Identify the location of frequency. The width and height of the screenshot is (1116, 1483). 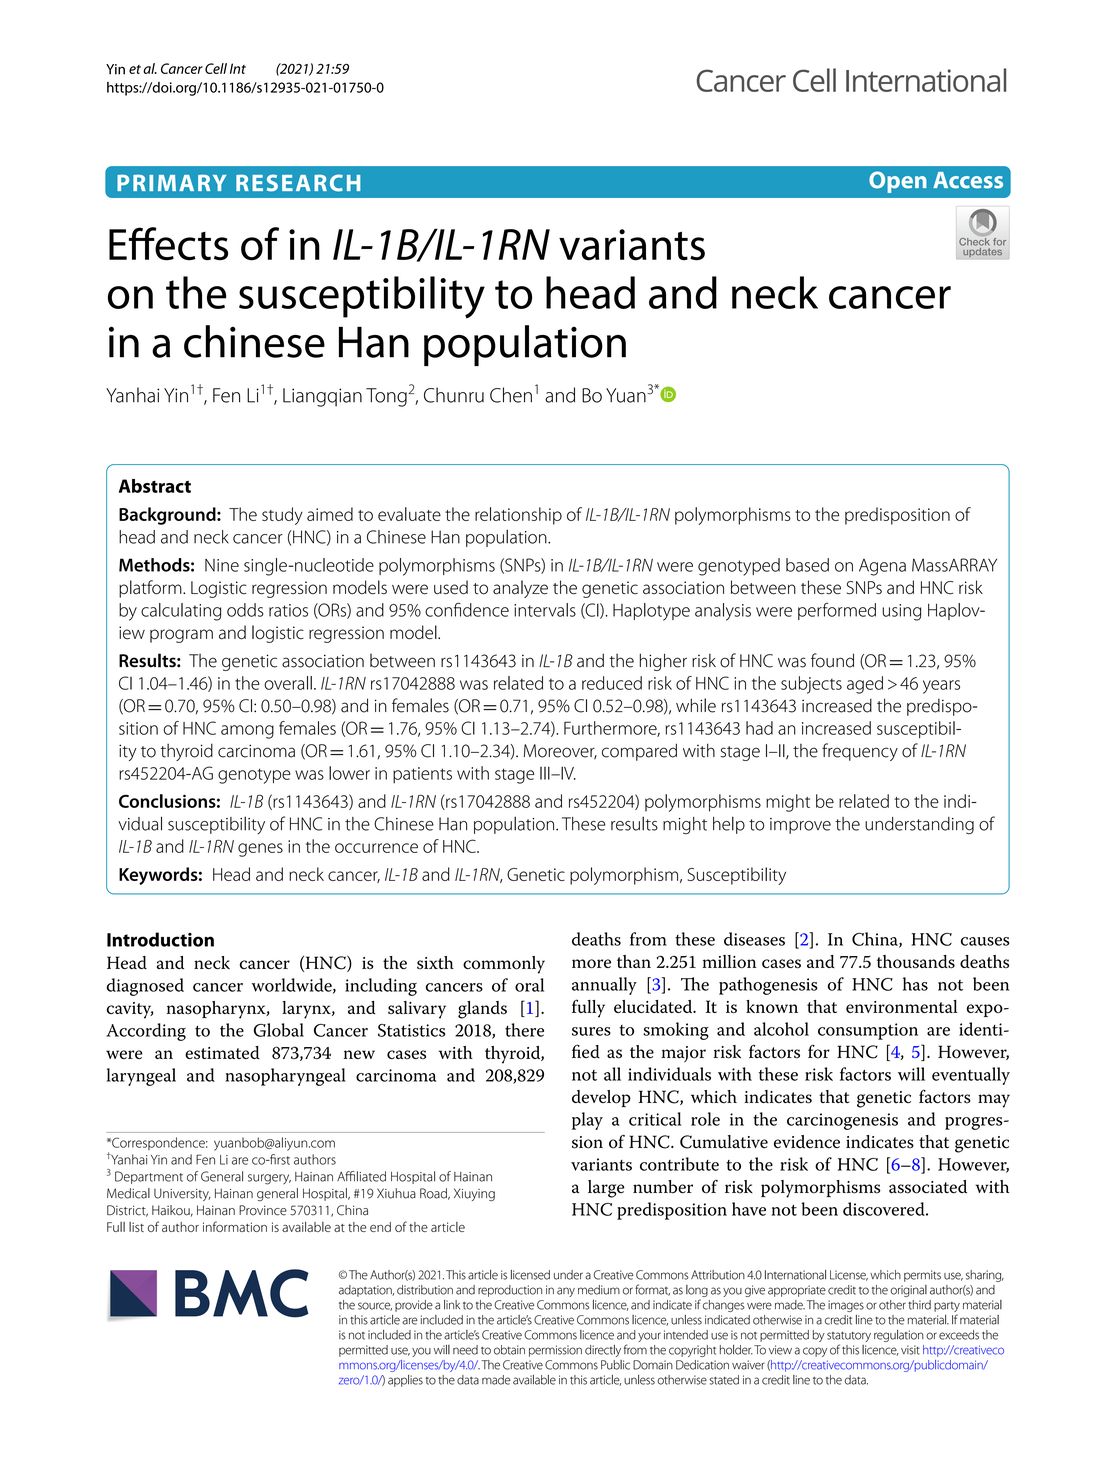
(860, 752).
